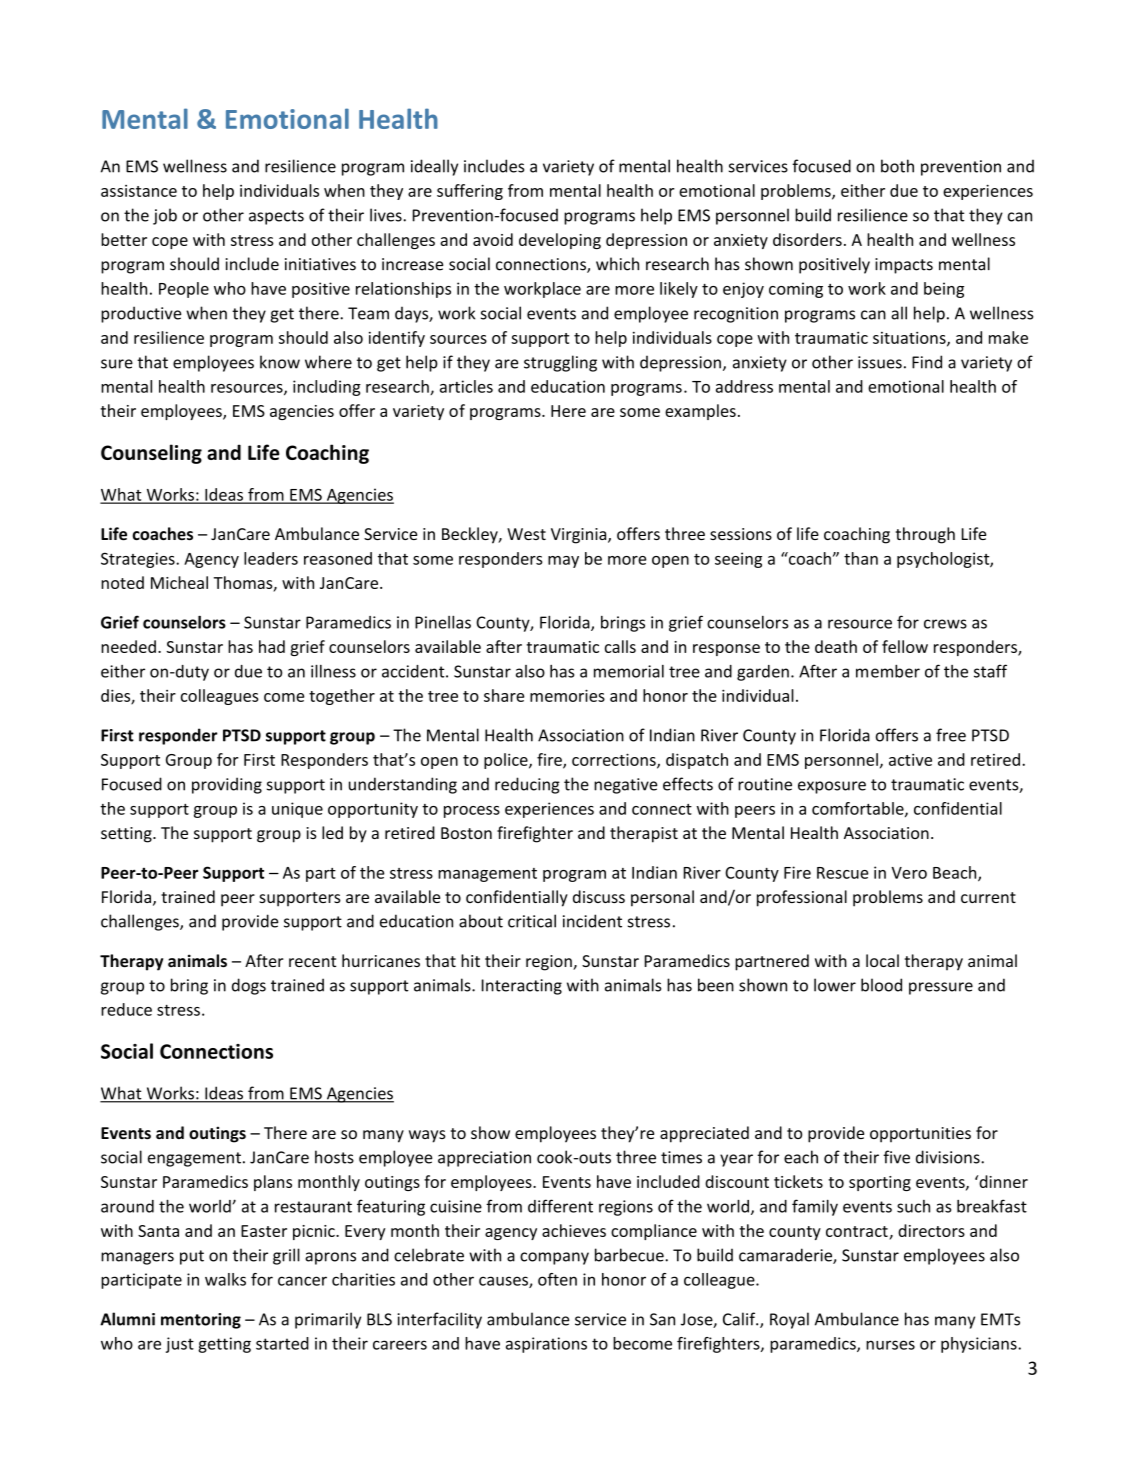  I want to click on developing, so click(560, 241).
